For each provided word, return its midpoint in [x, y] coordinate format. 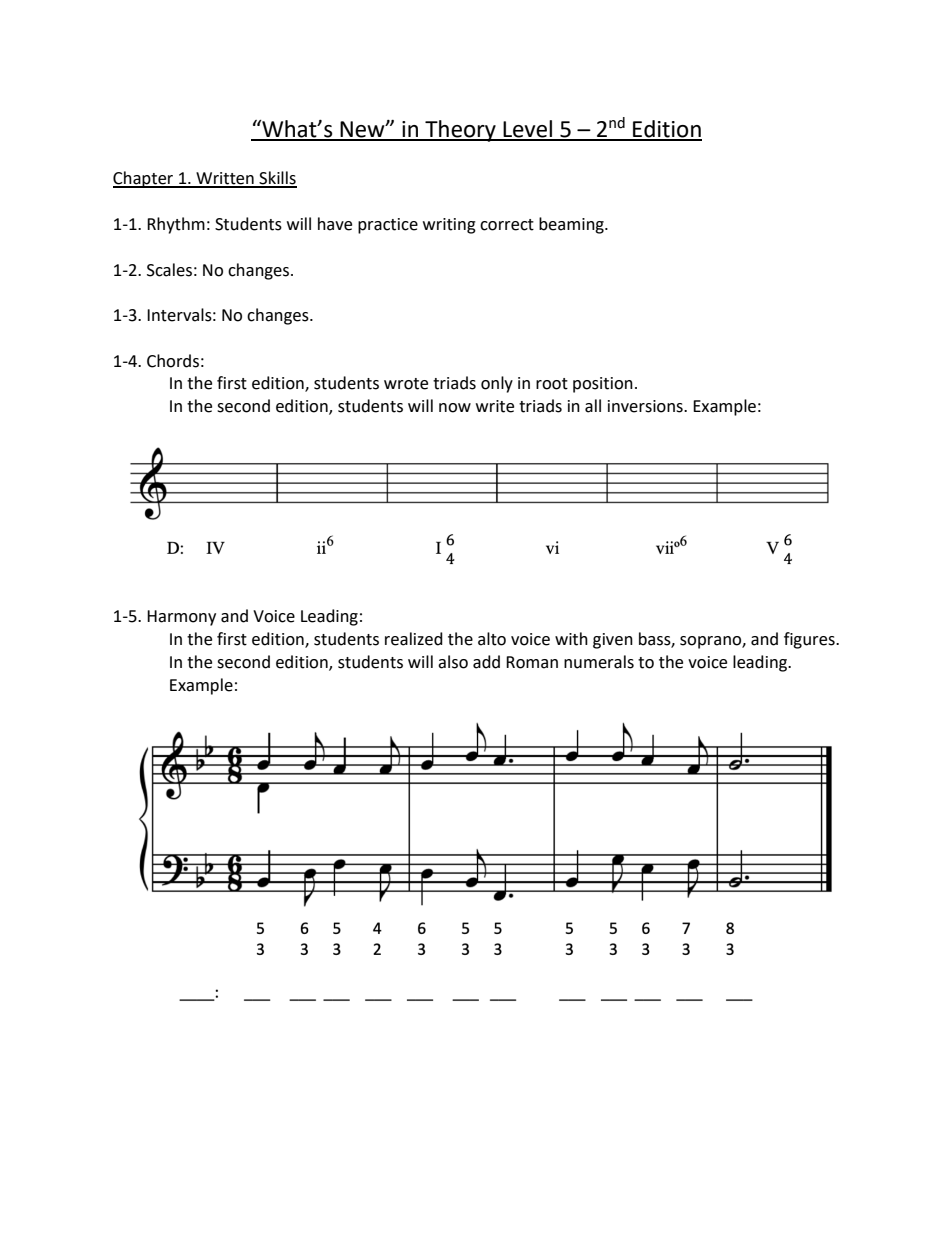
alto [492, 639]
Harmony [181, 618]
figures [810, 640]
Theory [460, 131]
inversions [646, 406]
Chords [173, 361]
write [495, 406]
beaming [572, 225]
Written [225, 179]
